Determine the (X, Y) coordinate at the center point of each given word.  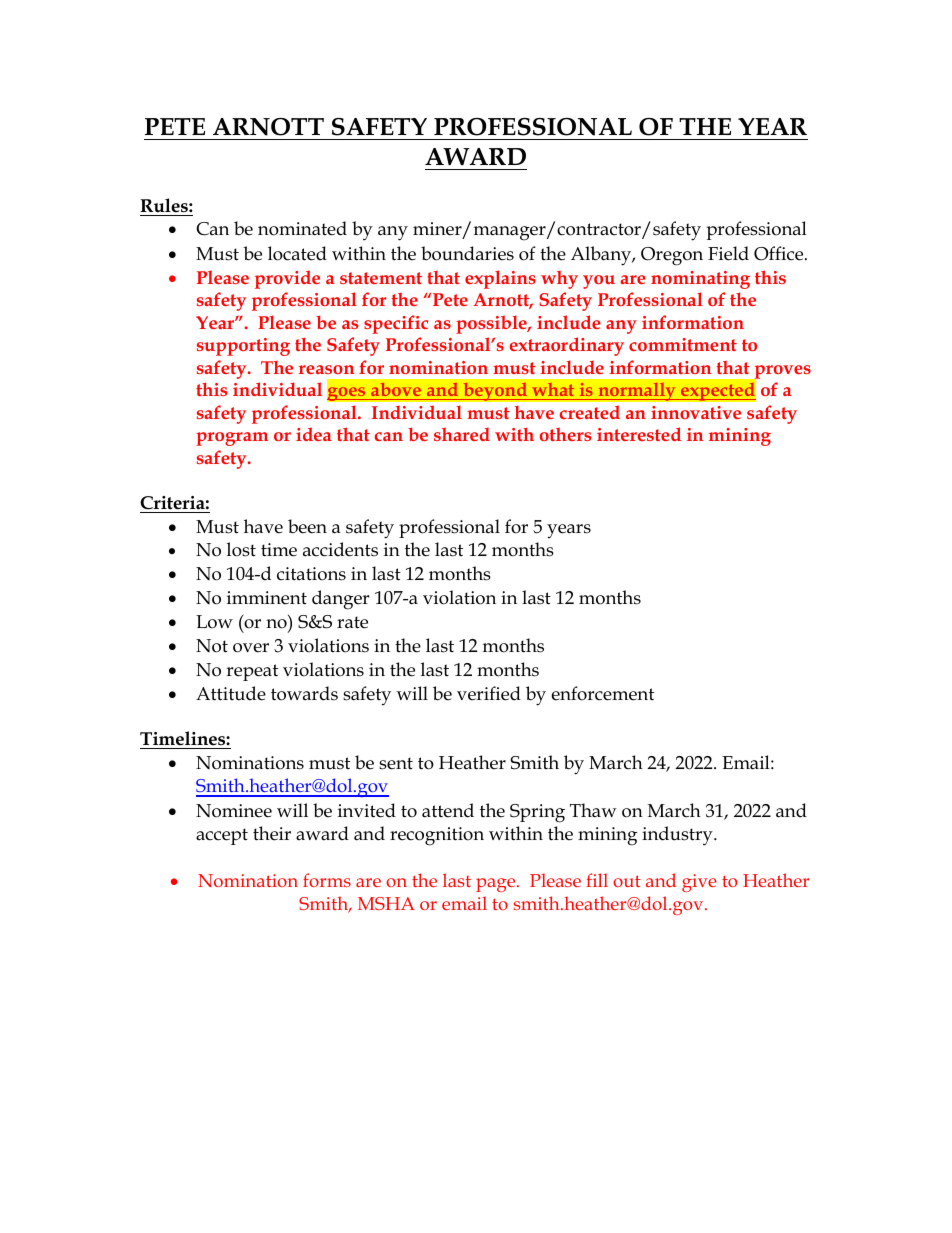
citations (311, 574)
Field (728, 253)
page (497, 885)
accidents (340, 549)
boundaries (467, 253)
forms (327, 880)
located (297, 253)
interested (639, 434)
